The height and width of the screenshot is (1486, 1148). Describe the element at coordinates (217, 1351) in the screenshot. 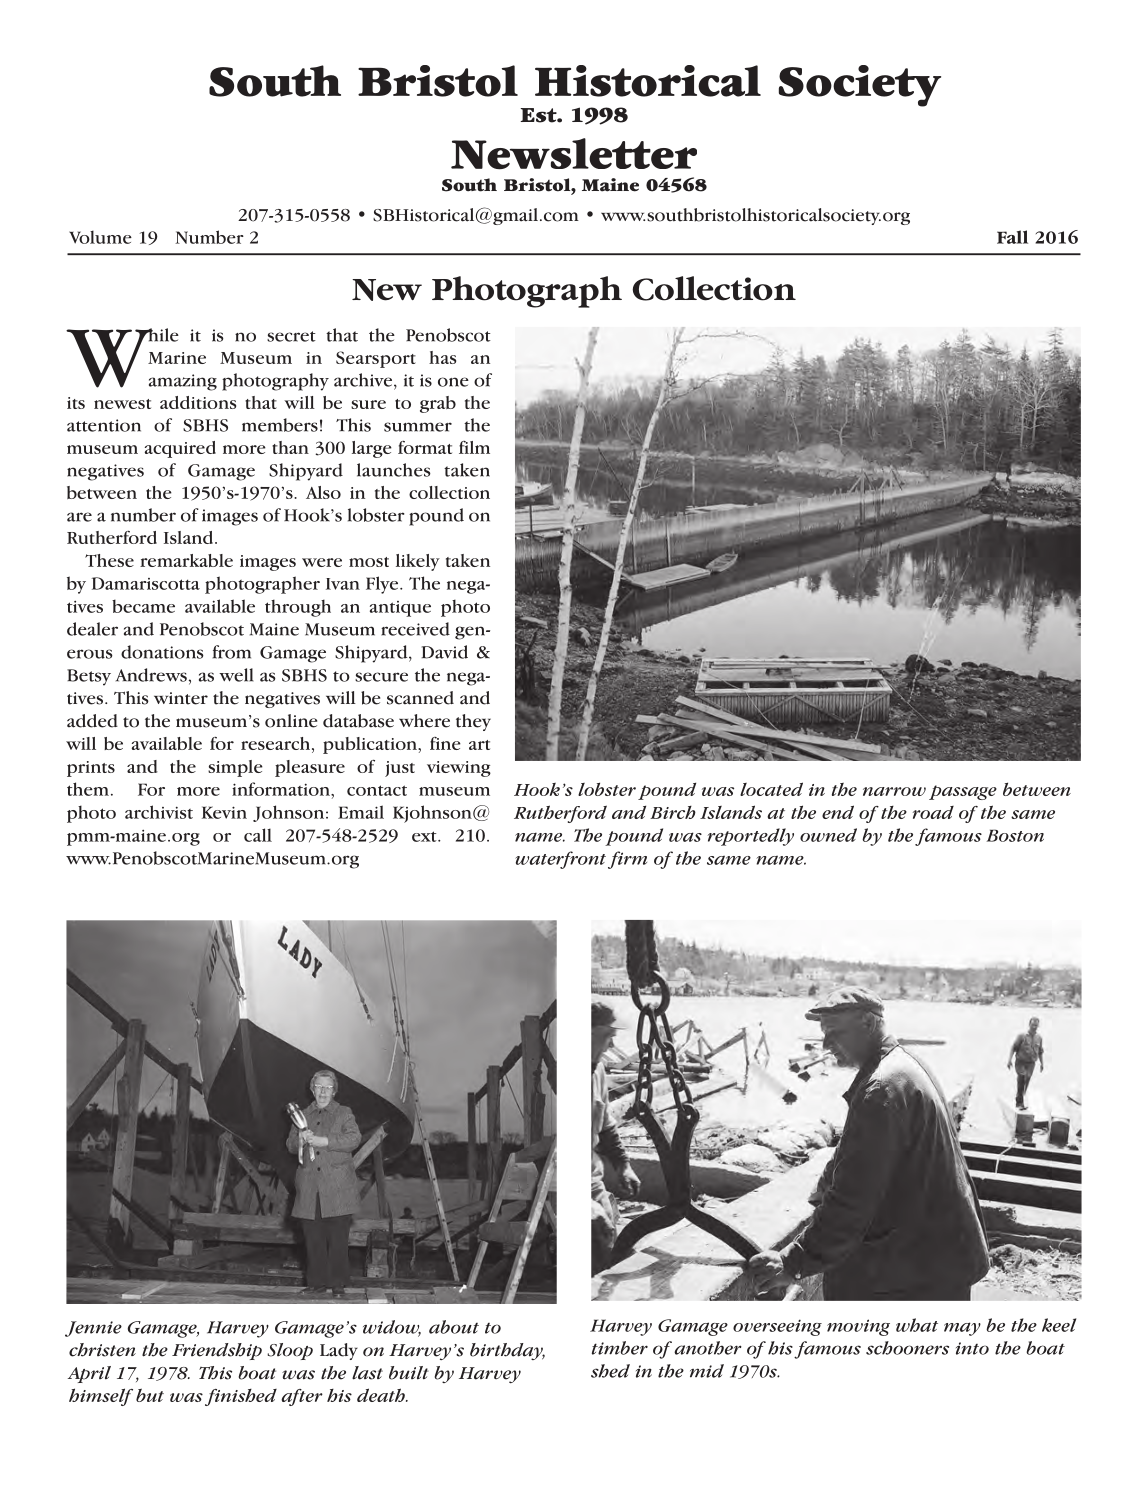

I see `Friendship` at that location.
